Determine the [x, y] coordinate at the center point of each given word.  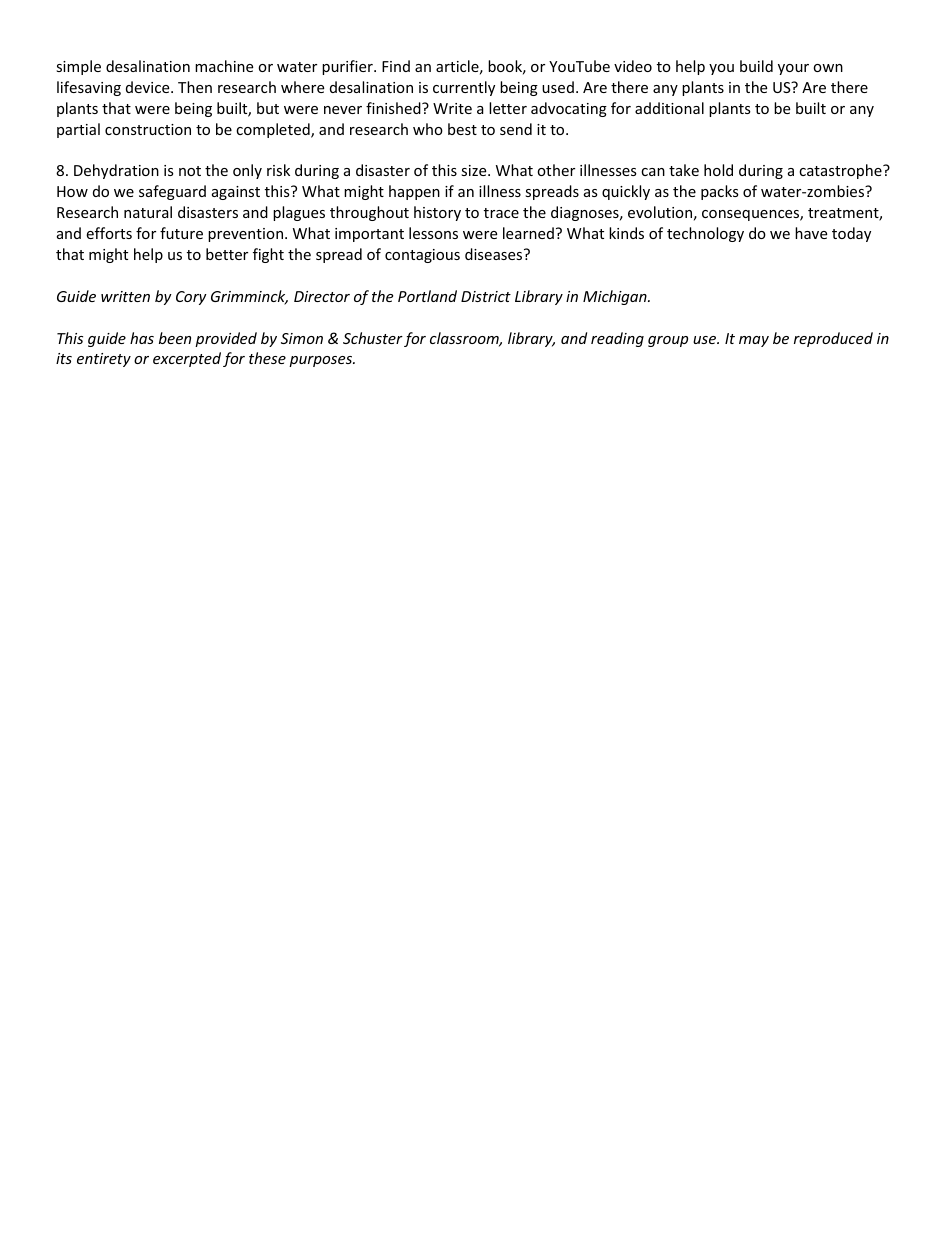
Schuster [373, 338]
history [437, 213]
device [149, 87]
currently [464, 88]
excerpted [187, 359]
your [793, 69]
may [754, 341]
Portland [427, 296]
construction [148, 129]
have [811, 233]
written [125, 296]
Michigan [616, 297]
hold [718, 170]
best [462, 129]
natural [148, 212]
